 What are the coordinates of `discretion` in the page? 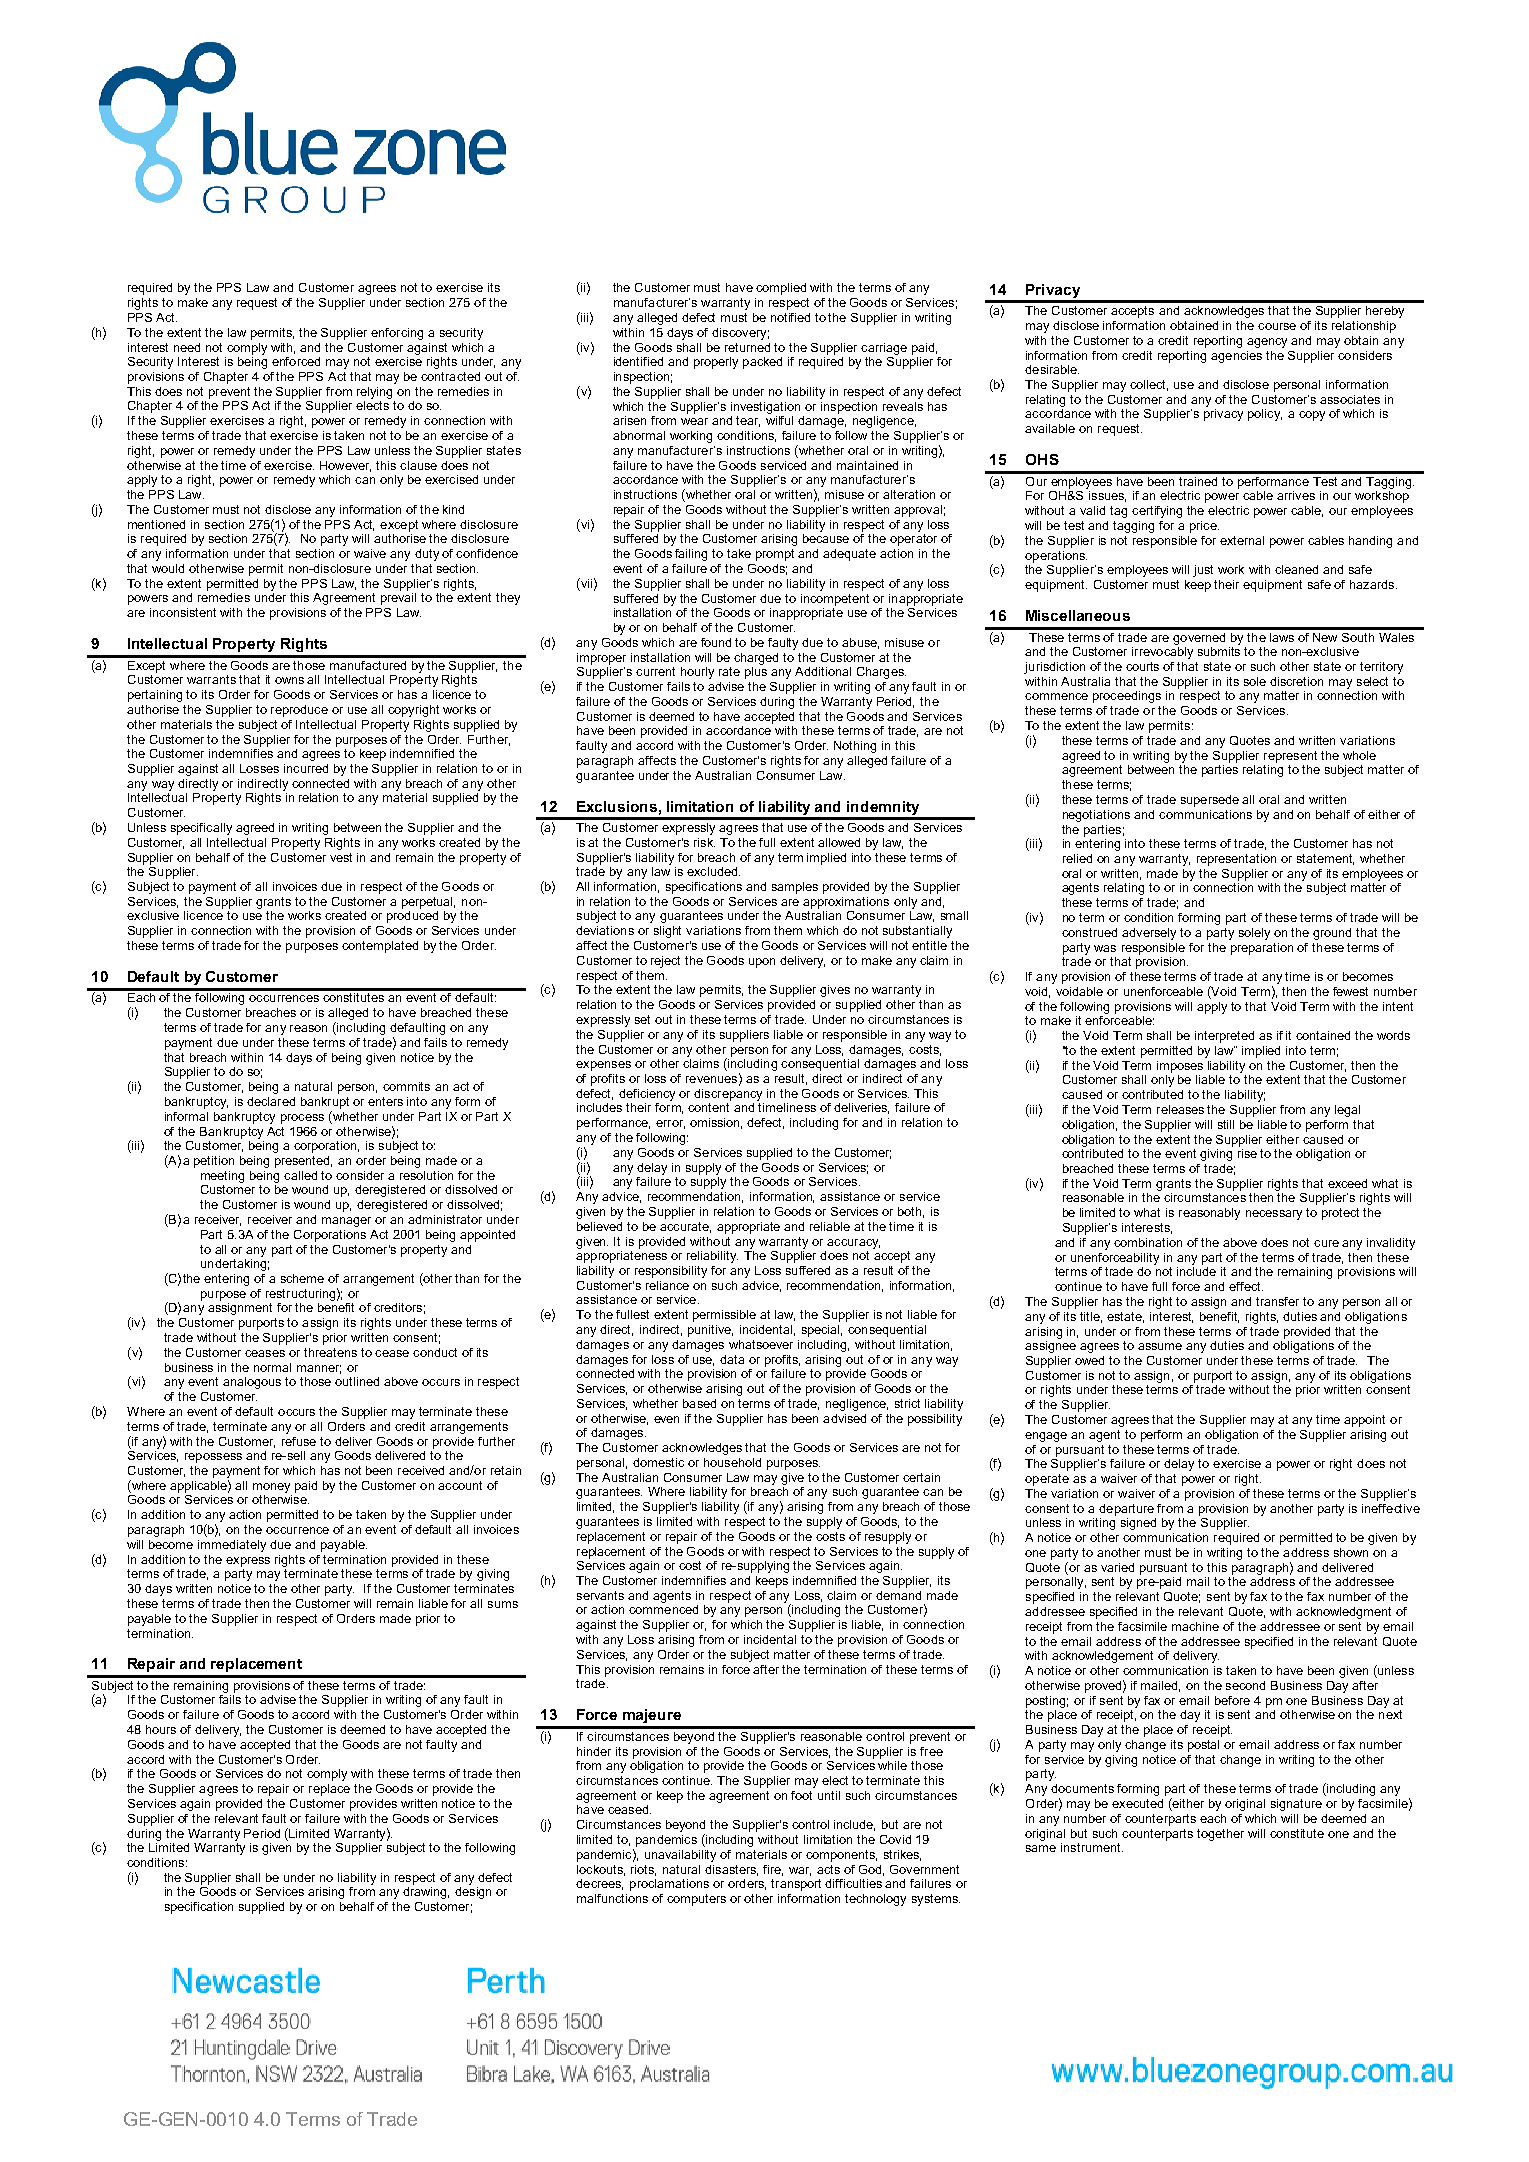 It's located at (1296, 681).
